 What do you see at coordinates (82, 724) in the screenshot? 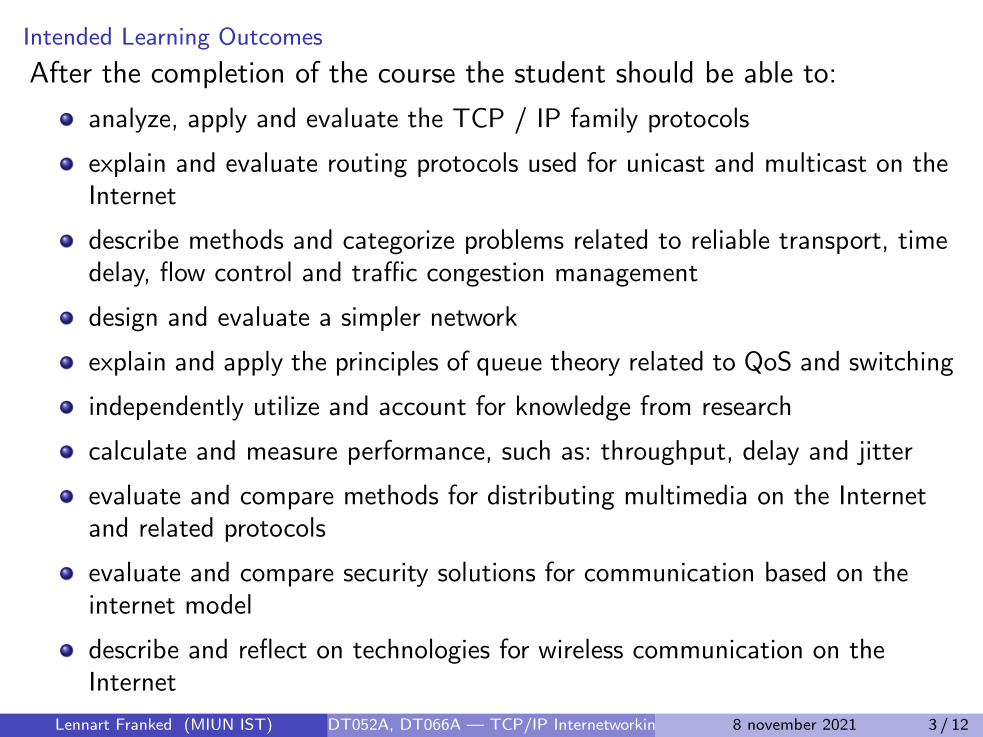
I see `Lennart` at bounding box center [82, 724].
